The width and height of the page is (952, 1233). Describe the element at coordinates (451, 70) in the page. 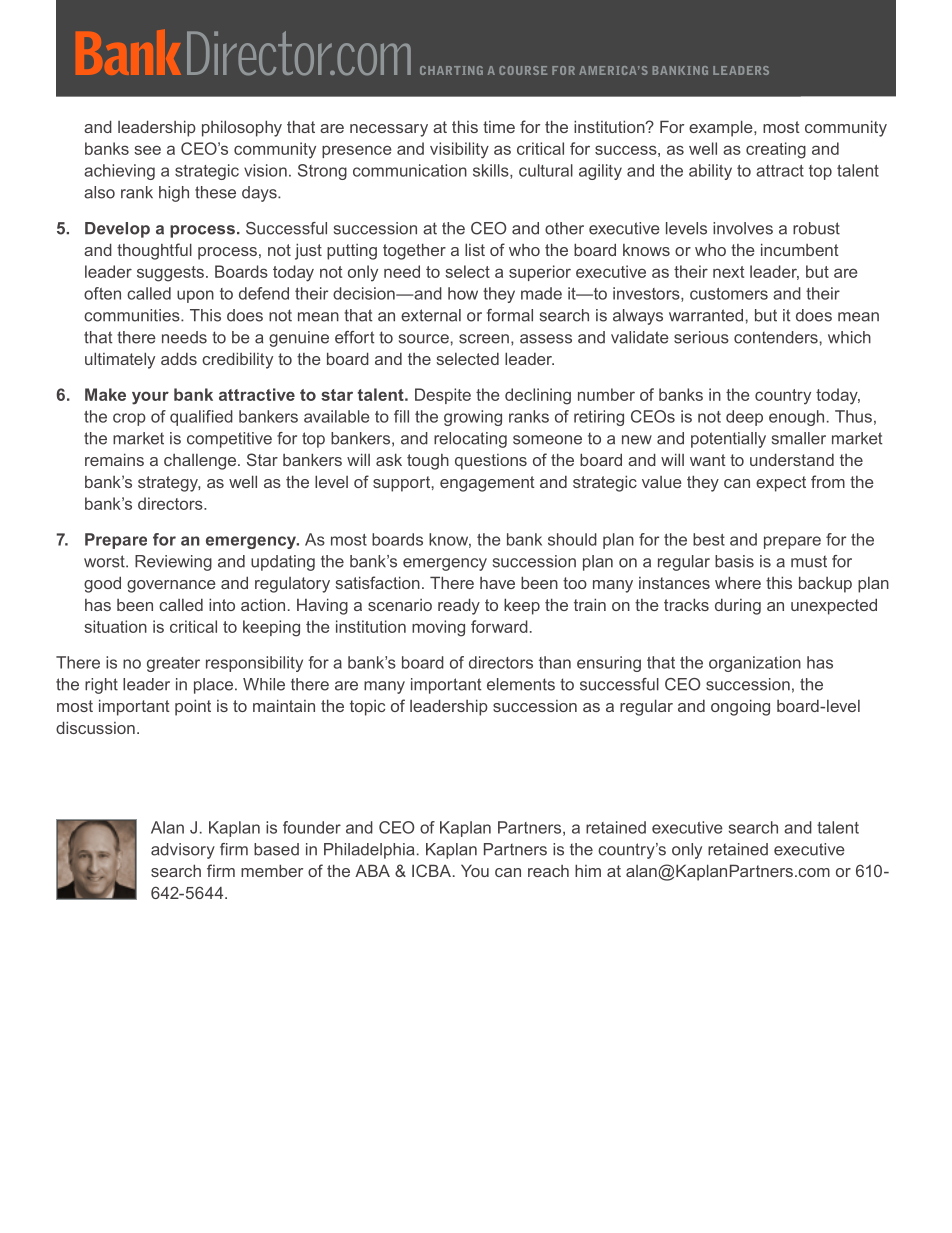

I see `CHARTING` at that location.
